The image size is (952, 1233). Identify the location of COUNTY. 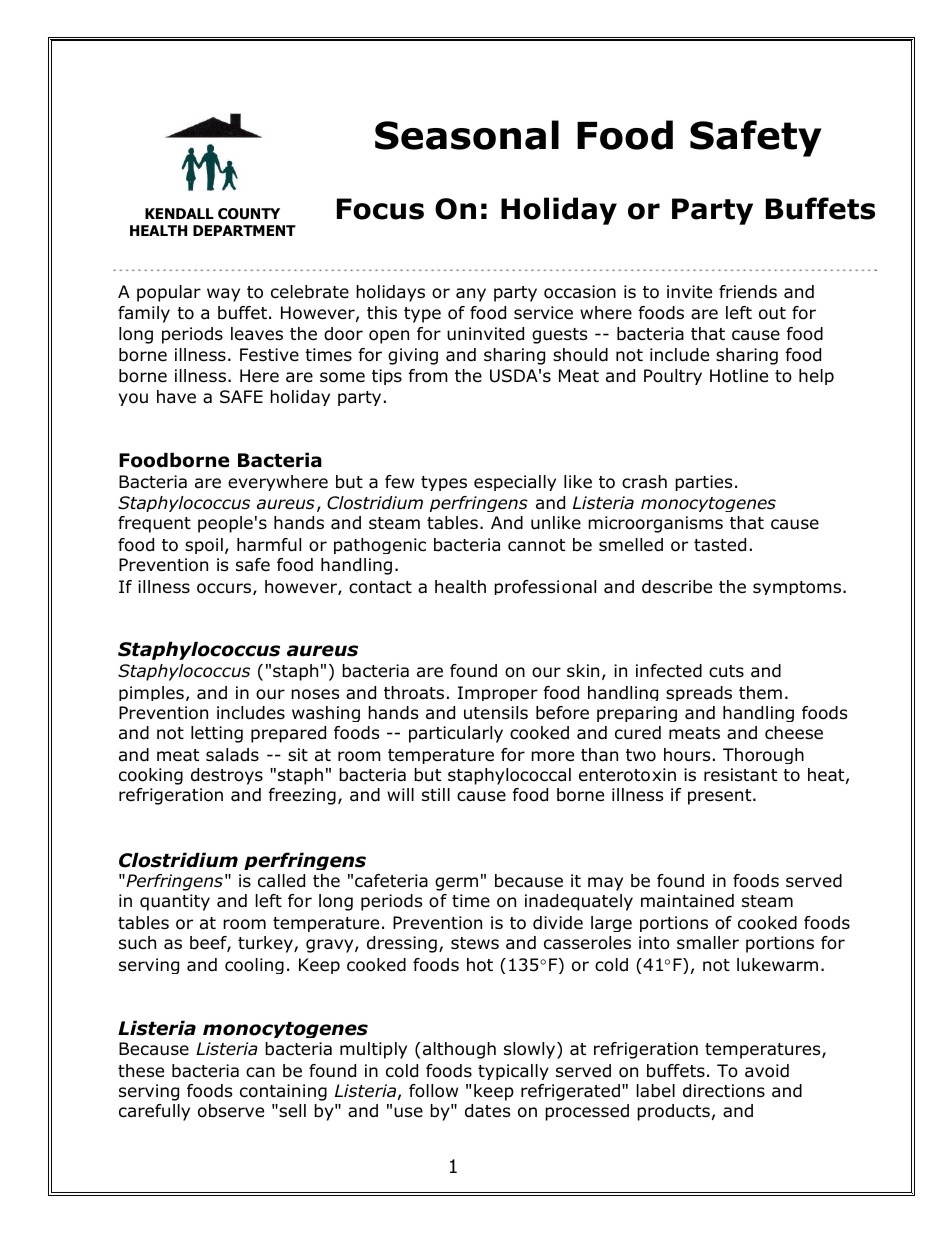
(249, 214).
